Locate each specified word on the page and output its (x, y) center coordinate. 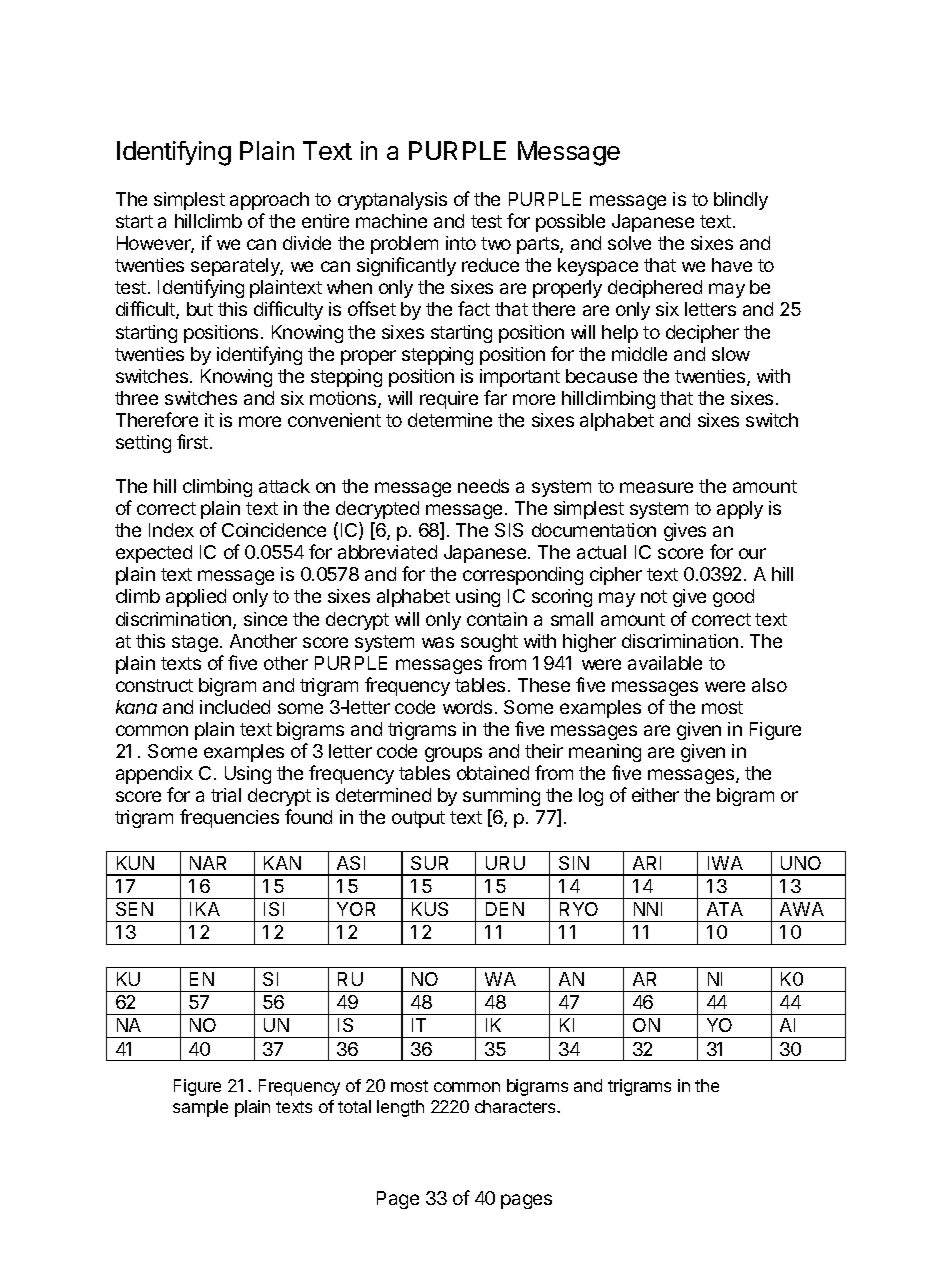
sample (200, 1108)
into (461, 243)
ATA (725, 909)
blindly (741, 201)
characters (517, 1106)
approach (269, 201)
